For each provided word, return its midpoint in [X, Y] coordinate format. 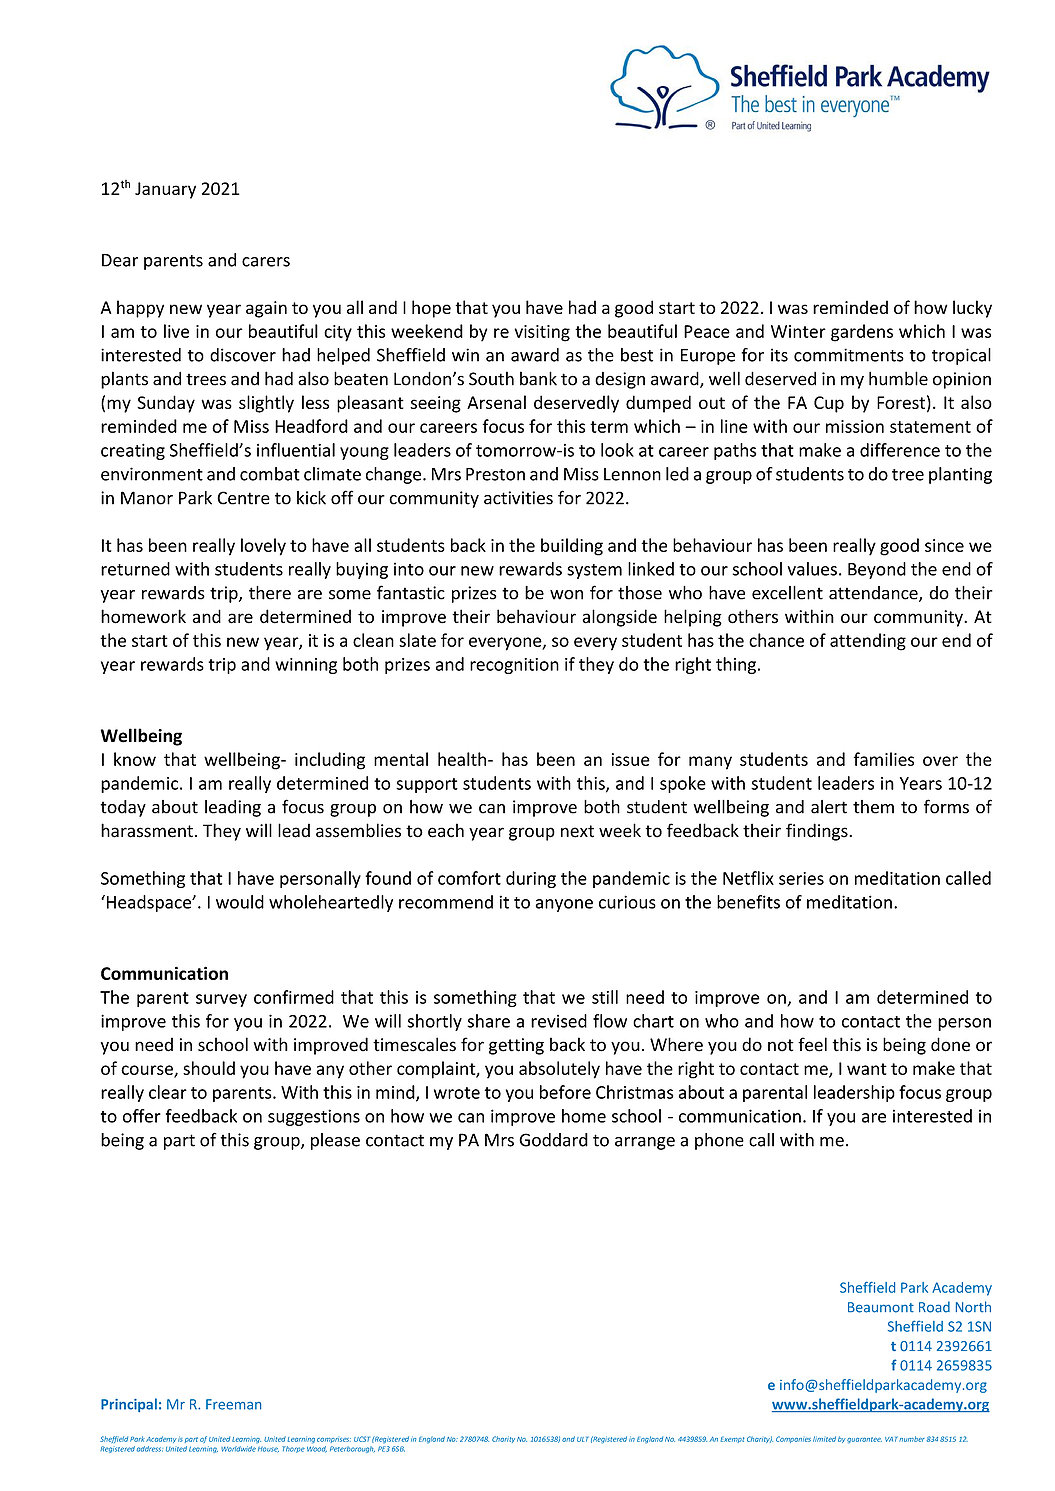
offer [142, 1116]
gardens [862, 333]
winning [306, 666]
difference [900, 450]
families [883, 759]
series [801, 878]
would [240, 902]
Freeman [233, 1404]
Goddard [553, 1140]
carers [266, 262]
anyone [564, 905]
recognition [514, 666]
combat [270, 474]
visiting [542, 333]
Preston [495, 474]
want [867, 1069]
